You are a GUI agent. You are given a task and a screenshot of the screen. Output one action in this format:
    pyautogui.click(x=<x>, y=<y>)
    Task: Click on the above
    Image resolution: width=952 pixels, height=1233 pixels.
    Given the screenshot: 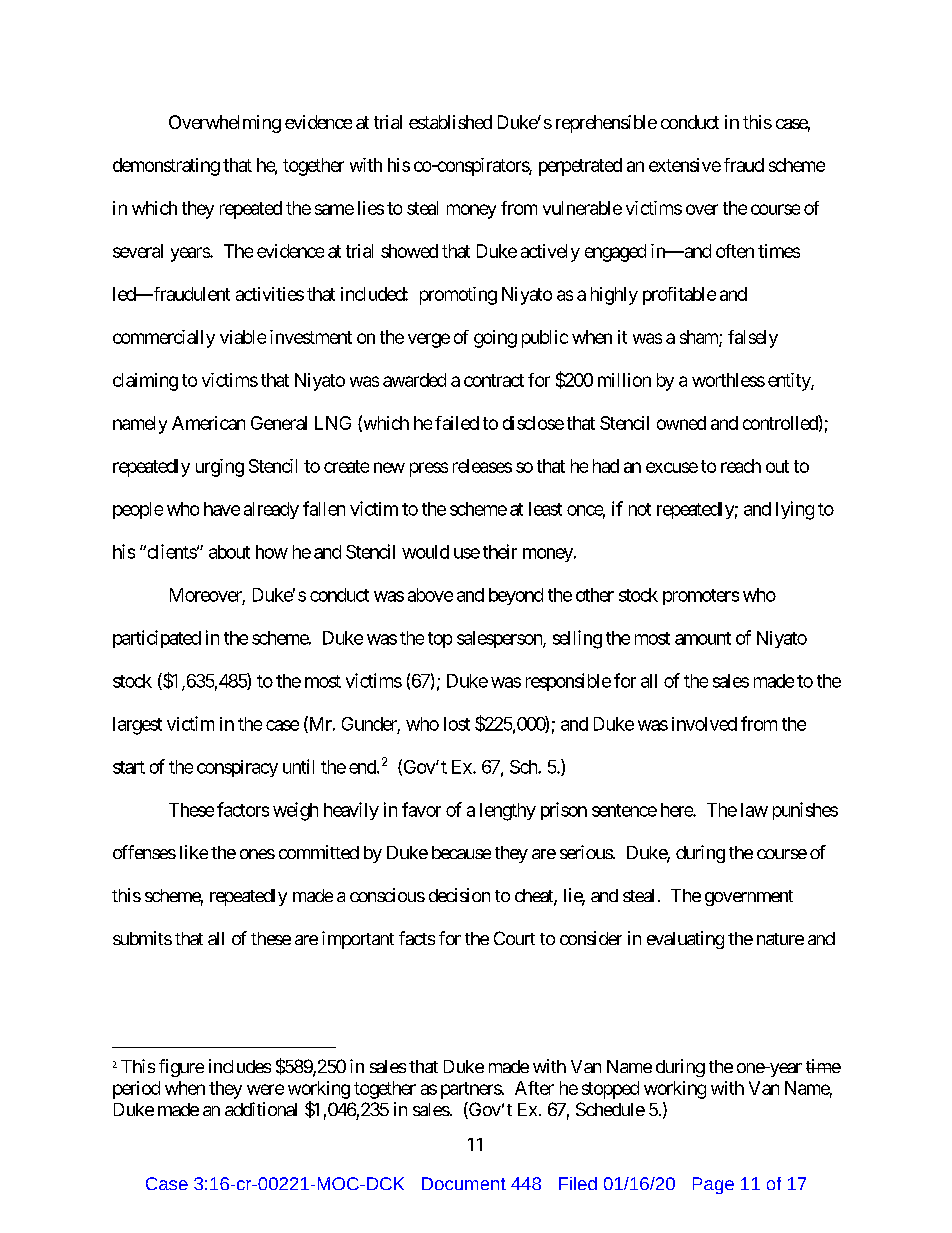 What is the action you would take?
    pyautogui.click(x=430, y=595)
